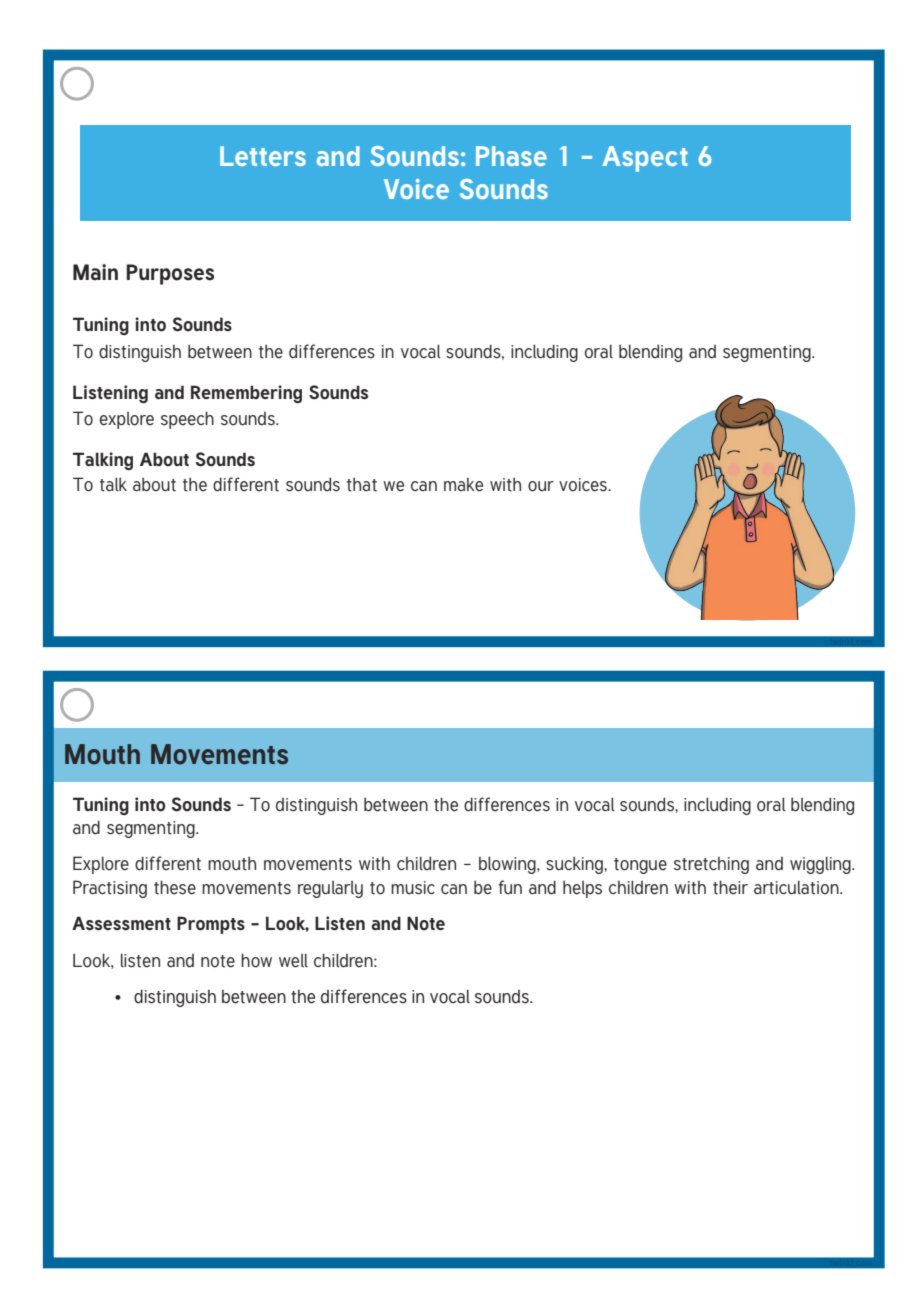  Describe the element at coordinates (508, 865) in the document. I see `blowing` at that location.
